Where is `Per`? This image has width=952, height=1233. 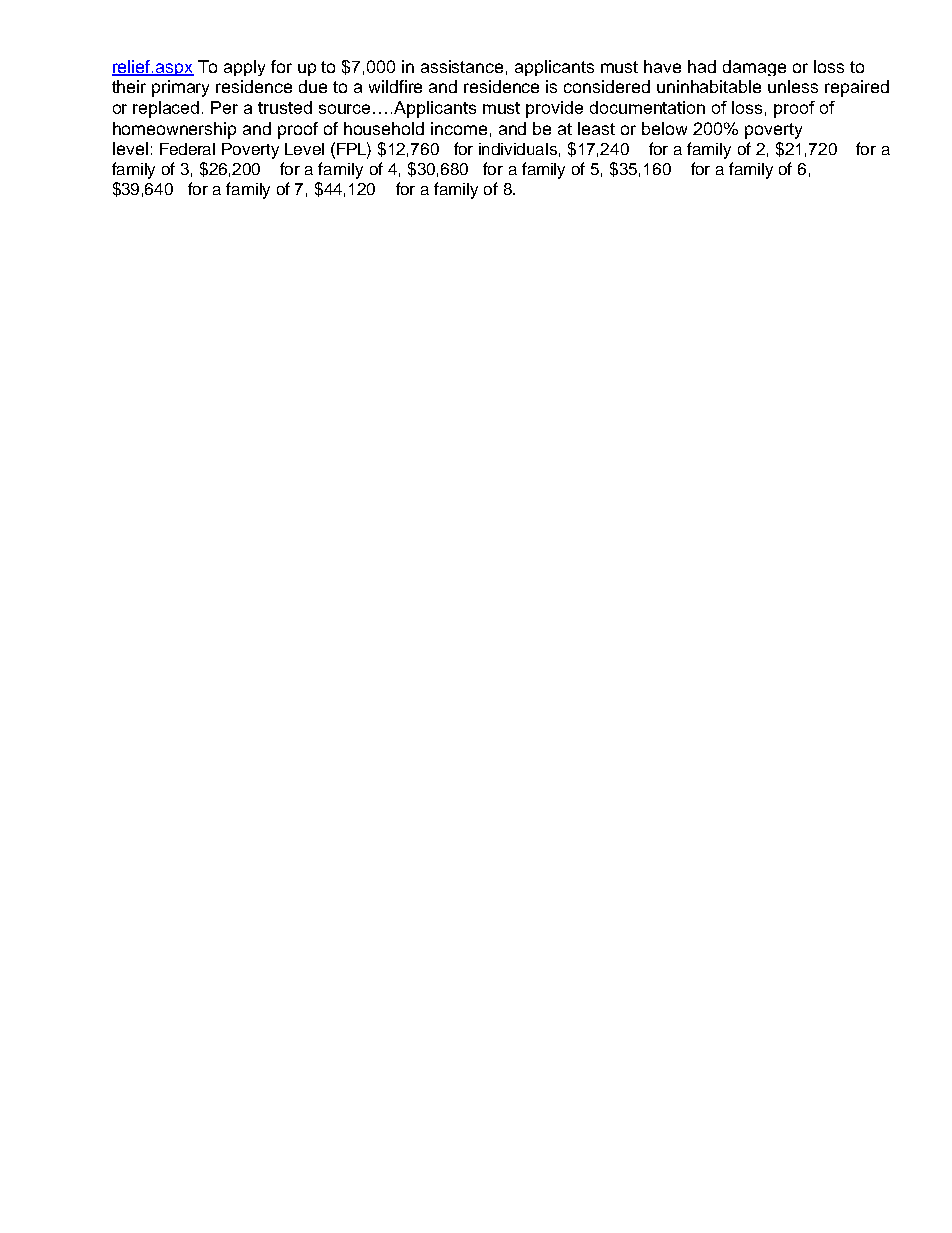 Per is located at coordinates (224, 107).
